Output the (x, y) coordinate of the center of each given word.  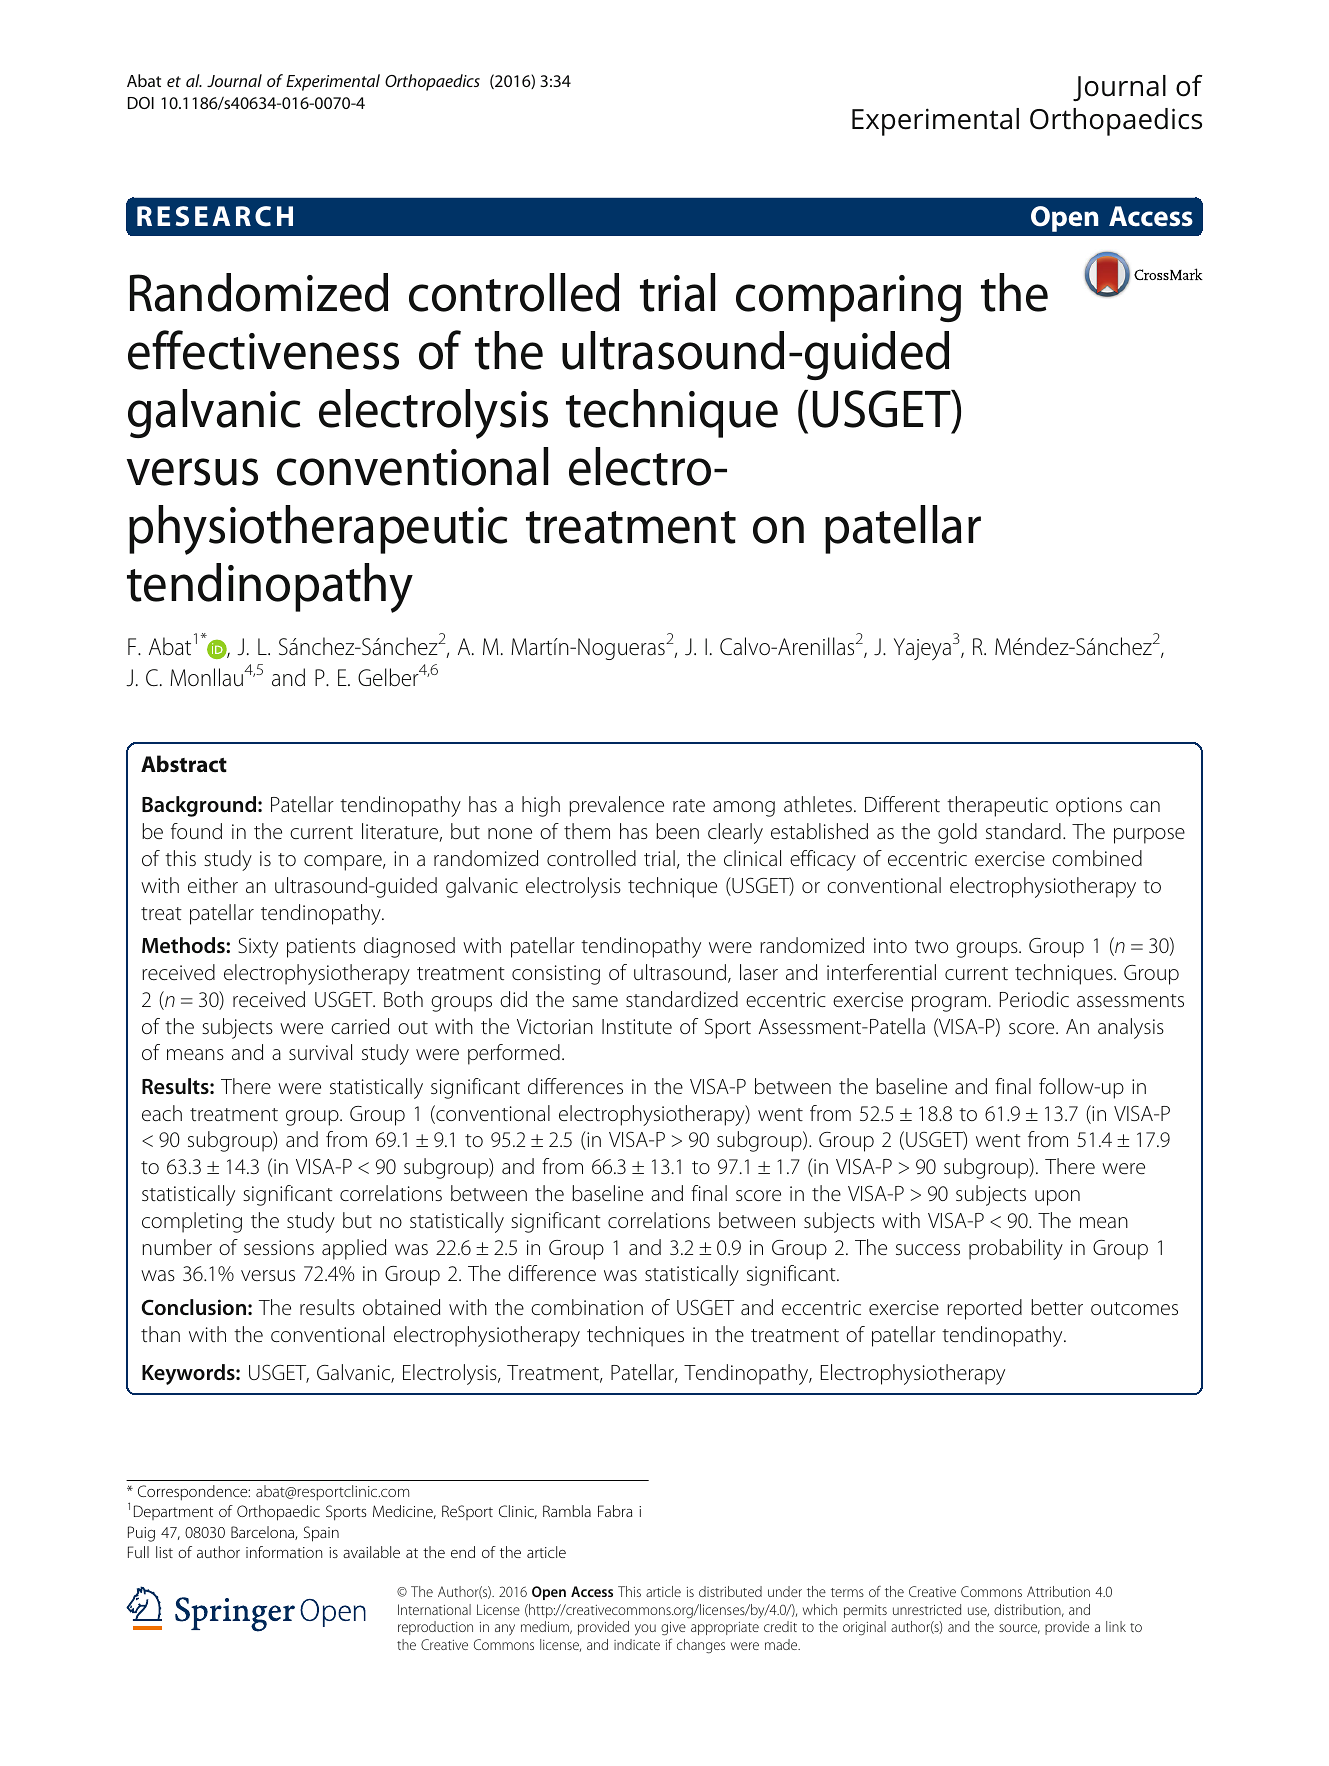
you (645, 1630)
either (213, 885)
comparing (848, 298)
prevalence (616, 806)
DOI (141, 103)
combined (1097, 858)
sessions (279, 1247)
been (677, 831)
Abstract (184, 763)
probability (1016, 1249)
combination (587, 1307)
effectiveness (263, 350)
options (1089, 807)
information (284, 1552)
